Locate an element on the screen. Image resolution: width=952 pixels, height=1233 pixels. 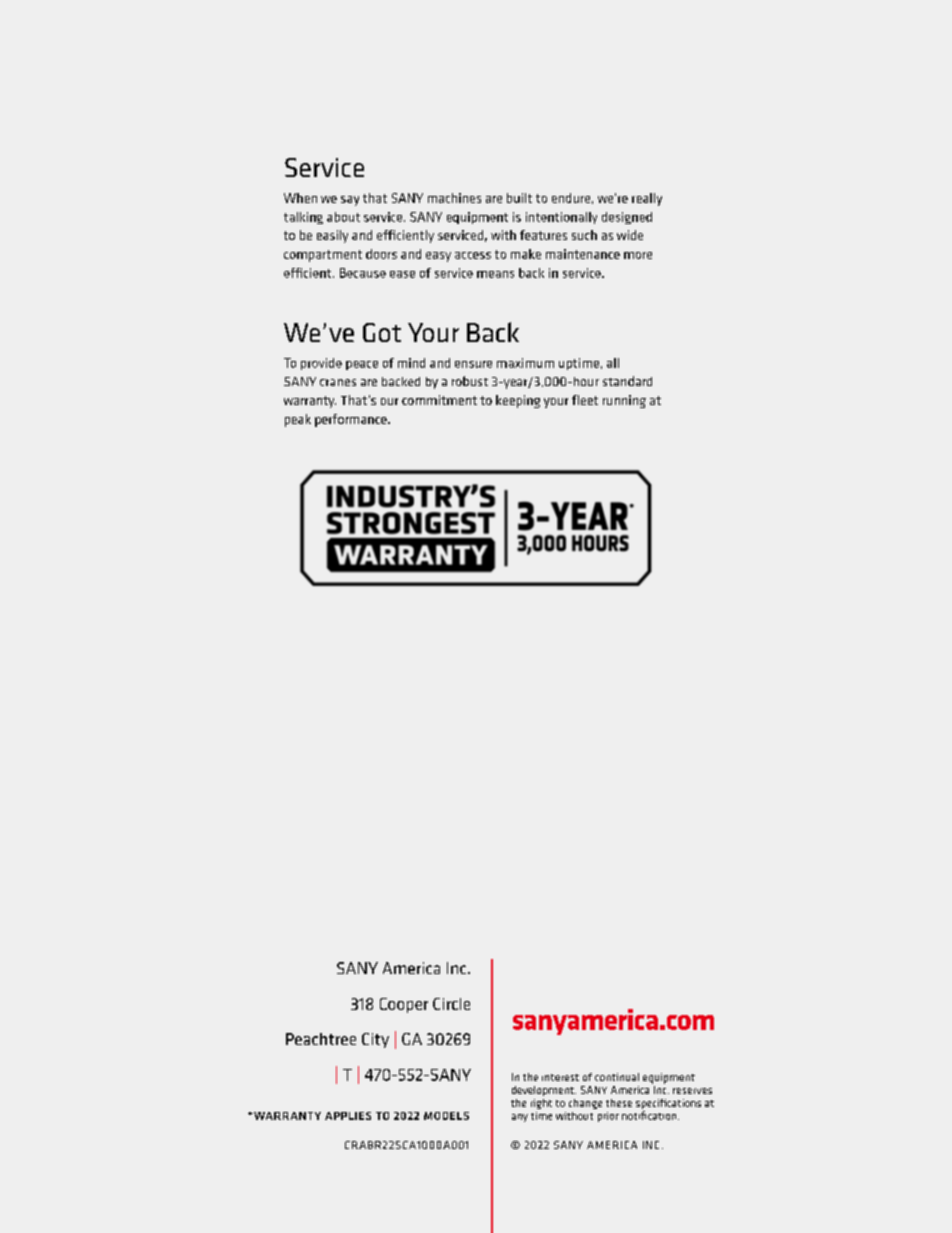
commitment is located at coordinates (439, 400).
